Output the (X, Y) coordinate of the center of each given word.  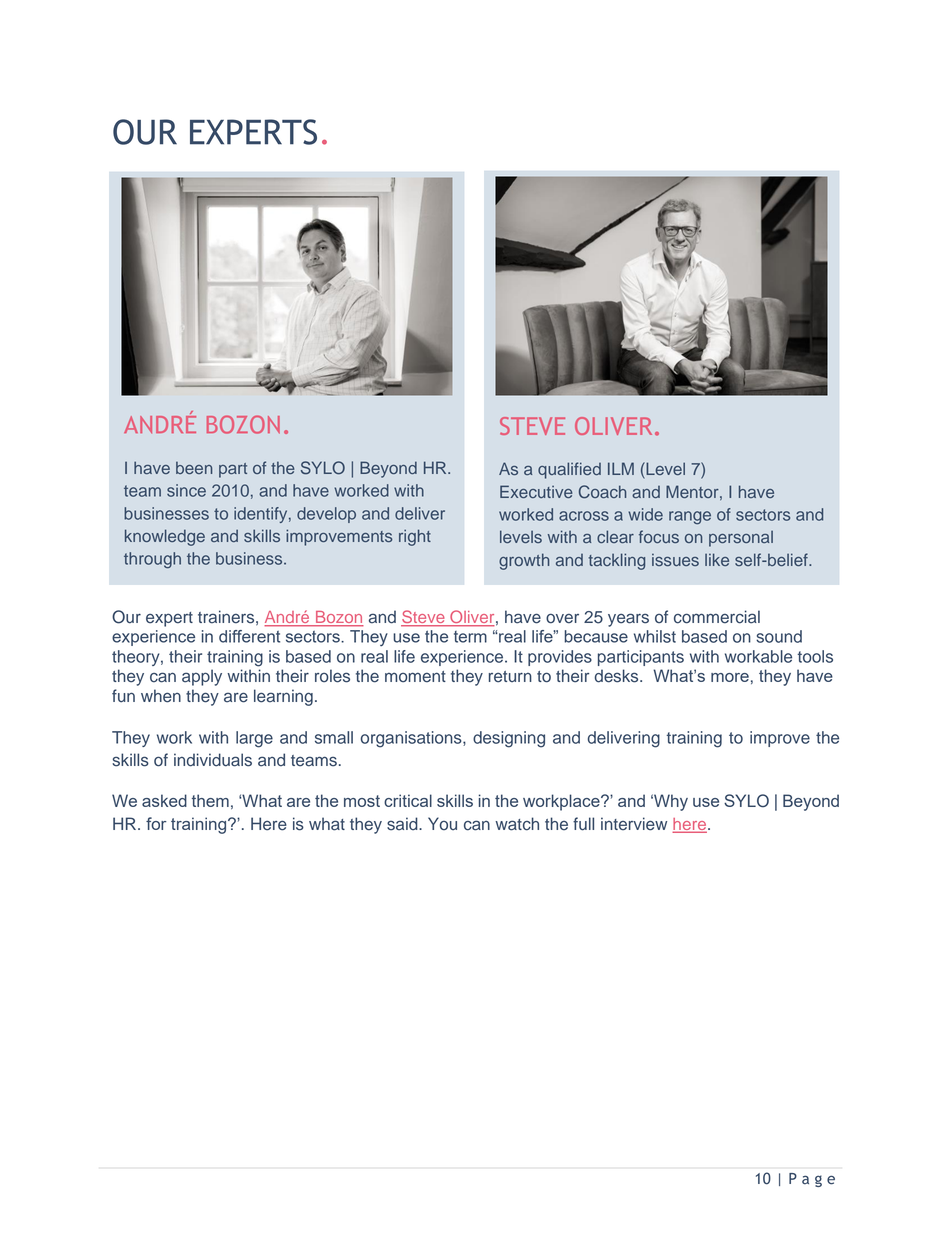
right (415, 537)
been (194, 468)
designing (509, 739)
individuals (213, 760)
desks (618, 676)
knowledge (165, 537)
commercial (717, 617)
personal (741, 539)
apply (202, 677)
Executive (536, 491)
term (470, 637)
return (510, 677)
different (249, 636)
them (210, 800)
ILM (621, 468)
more (730, 677)
